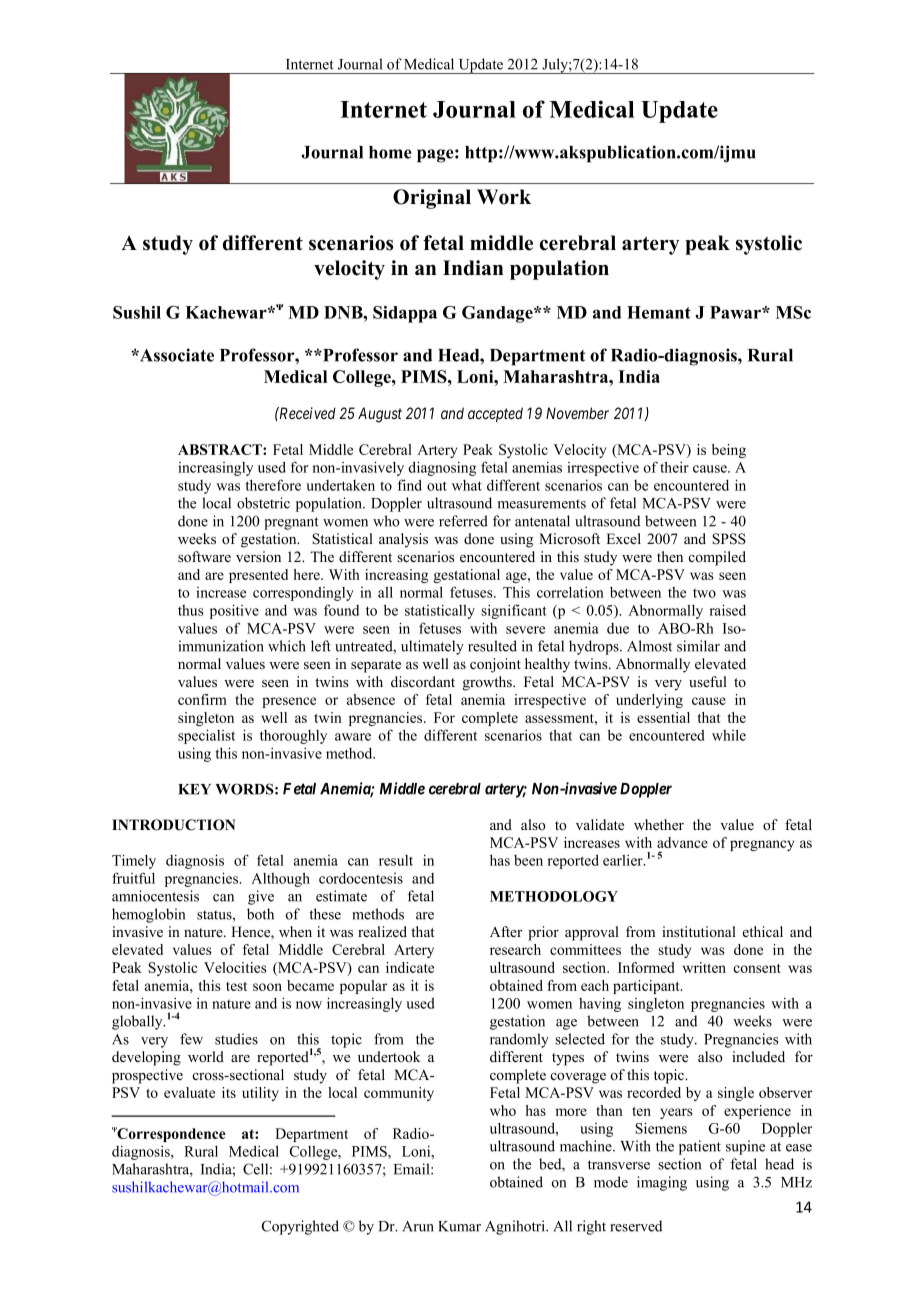  What do you see at coordinates (235, 967) in the screenshot?
I see `Velocities` at bounding box center [235, 967].
